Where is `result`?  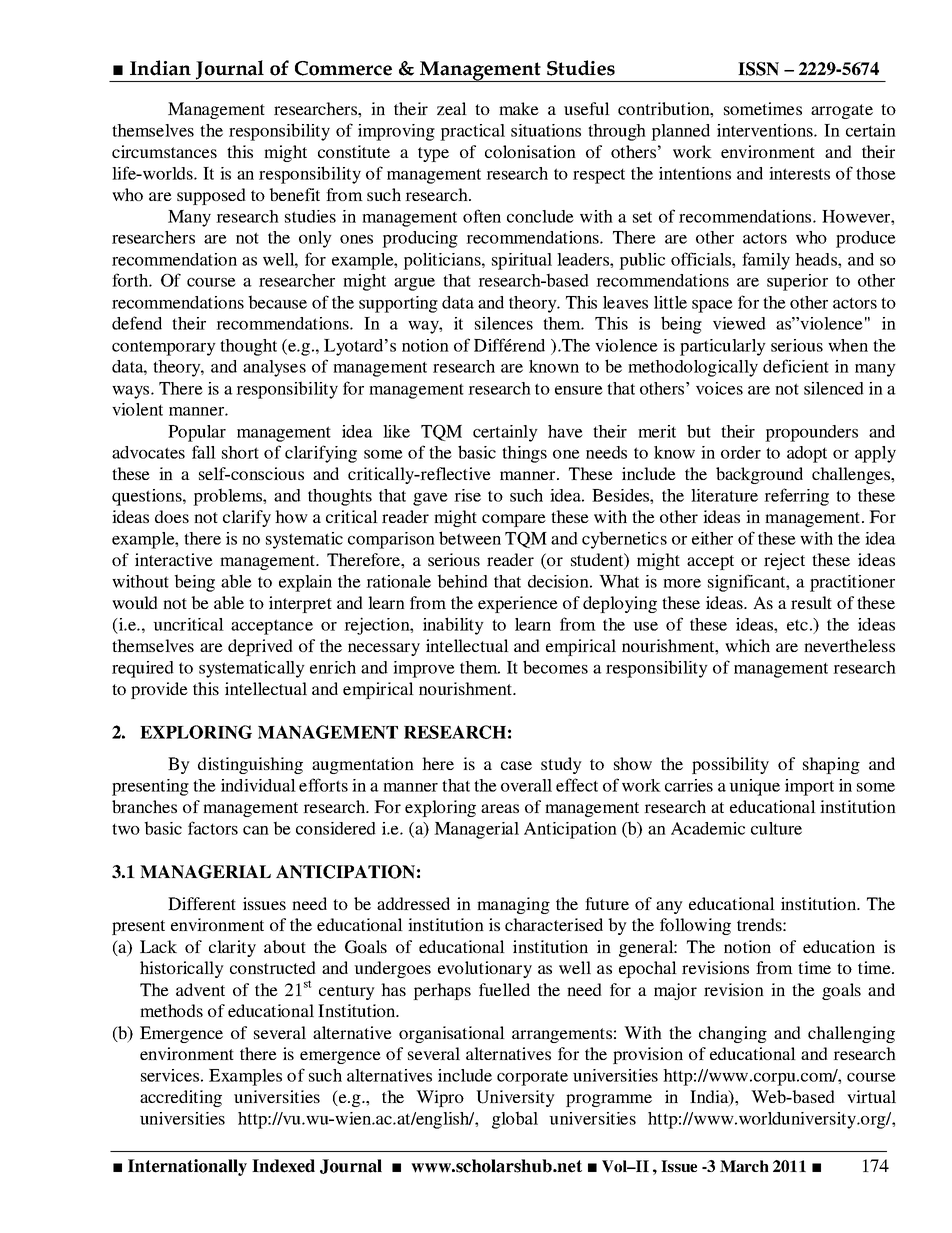
result is located at coordinates (811, 602).
